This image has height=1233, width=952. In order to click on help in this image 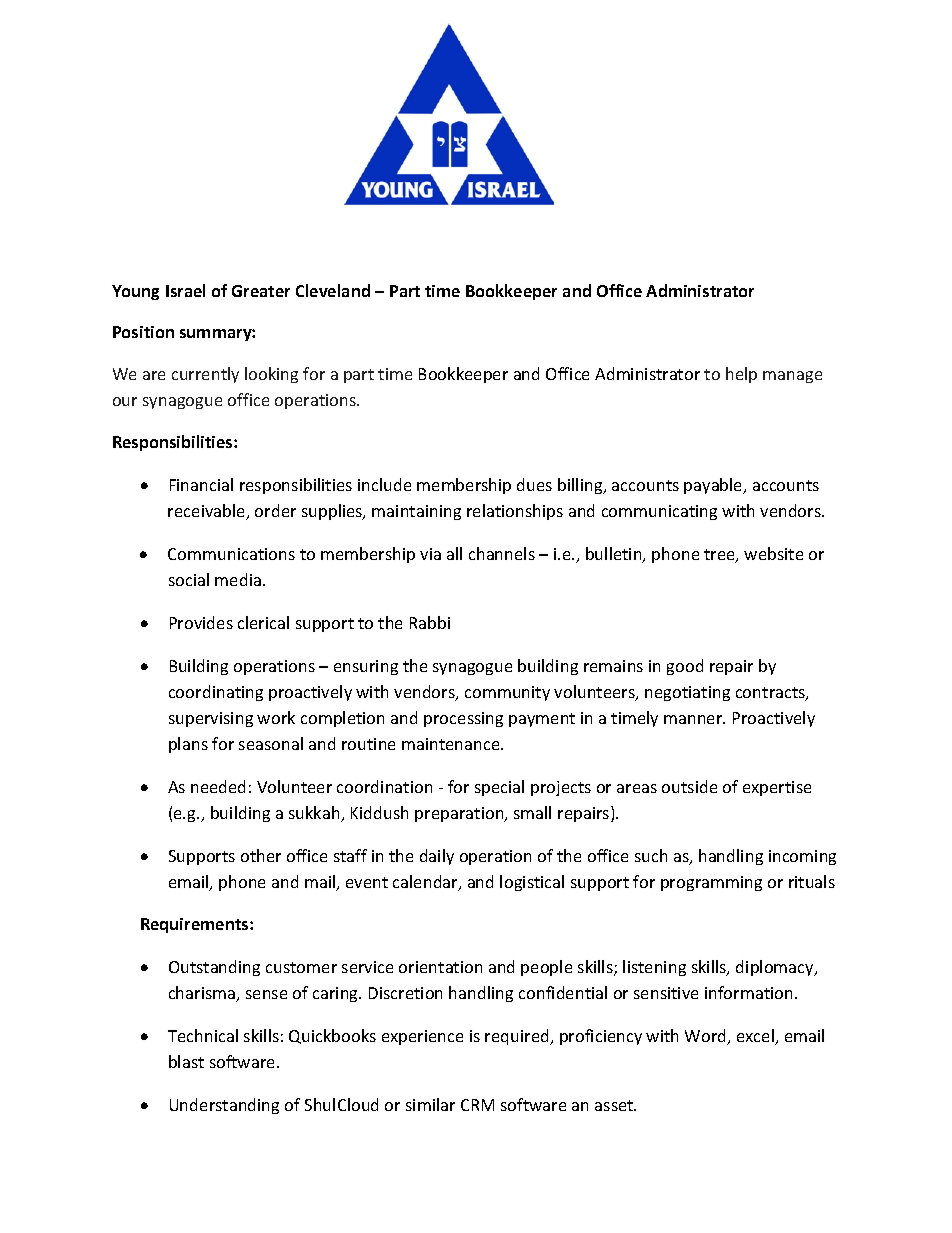, I will do `click(741, 375)`.
